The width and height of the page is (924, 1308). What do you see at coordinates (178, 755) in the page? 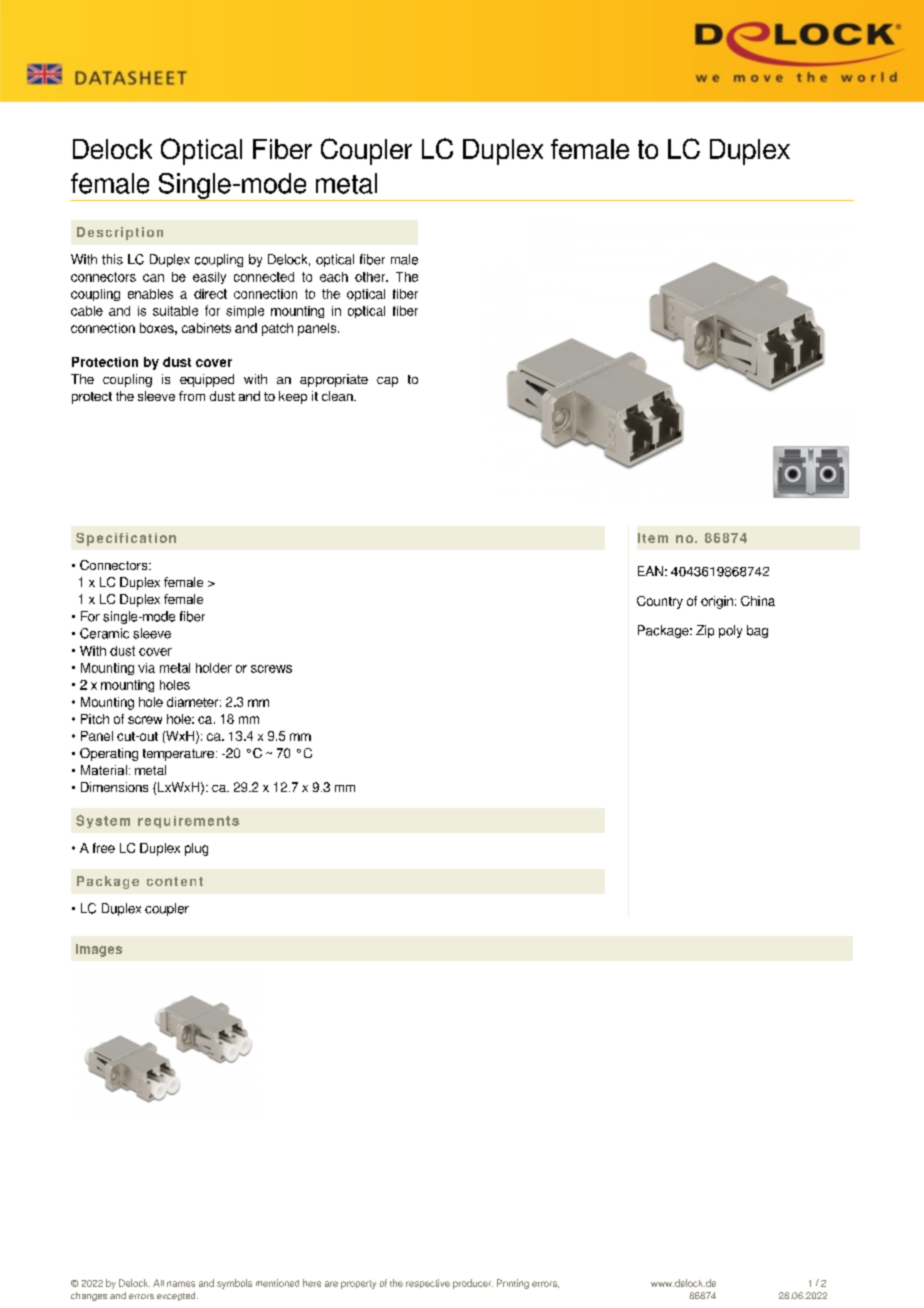
I see `temperature` at bounding box center [178, 755].
